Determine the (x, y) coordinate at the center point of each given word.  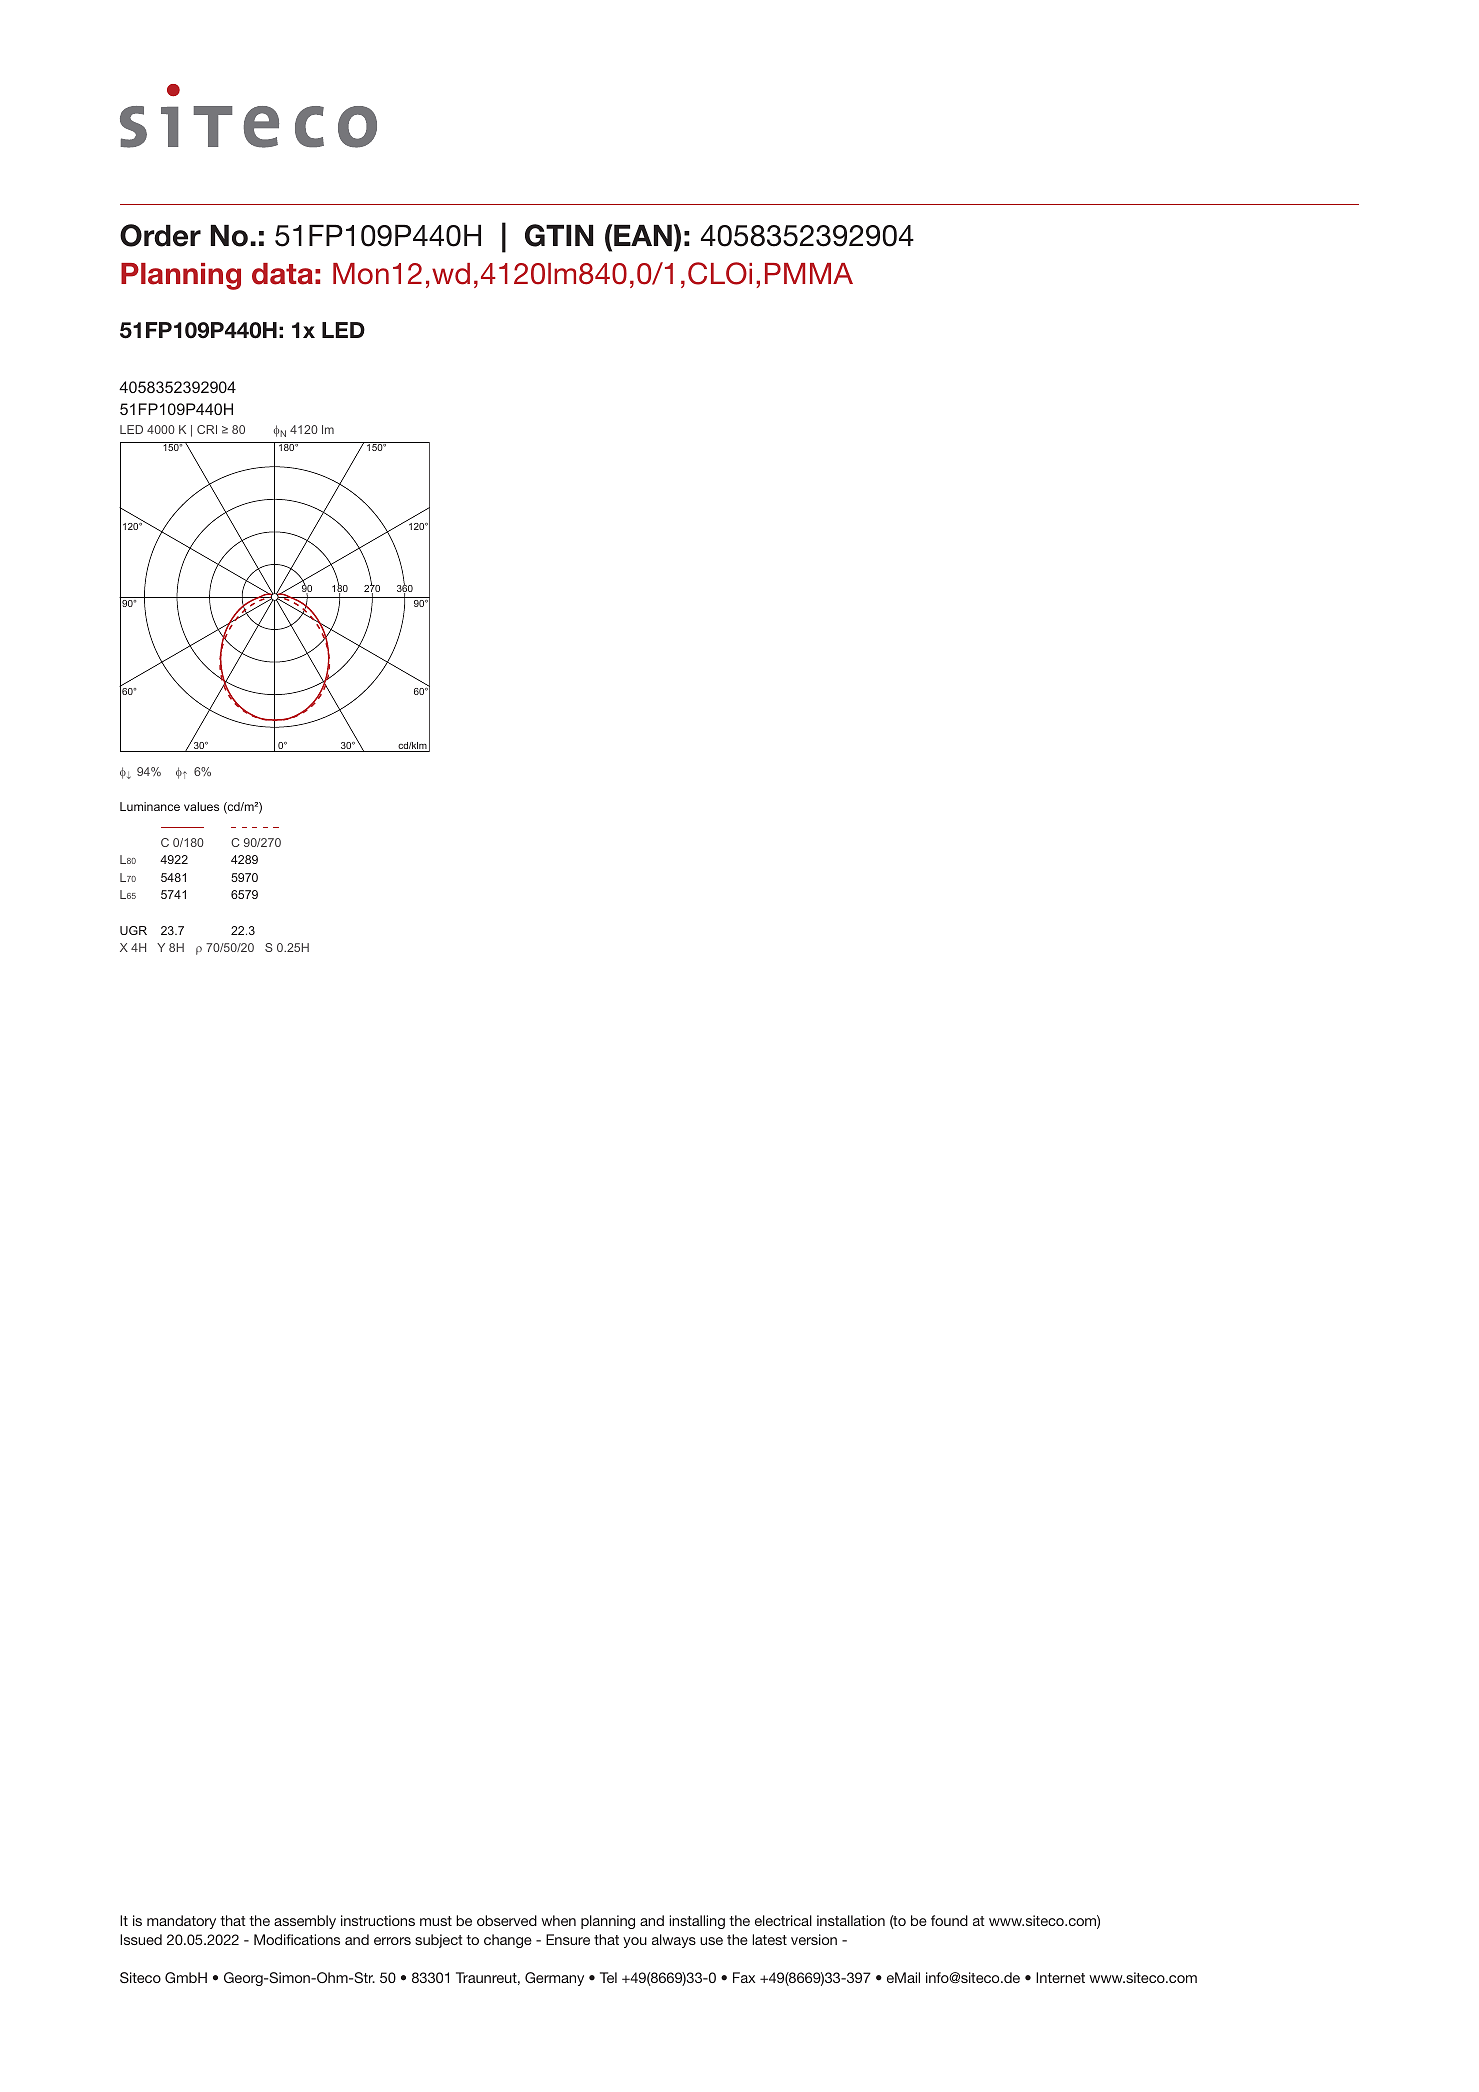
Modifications (297, 1939)
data (282, 274)
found (949, 1920)
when (558, 1920)
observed (507, 1920)
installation (851, 1920)
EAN (642, 235)
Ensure (568, 1939)
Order (160, 235)
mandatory (181, 1922)
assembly (305, 1922)
